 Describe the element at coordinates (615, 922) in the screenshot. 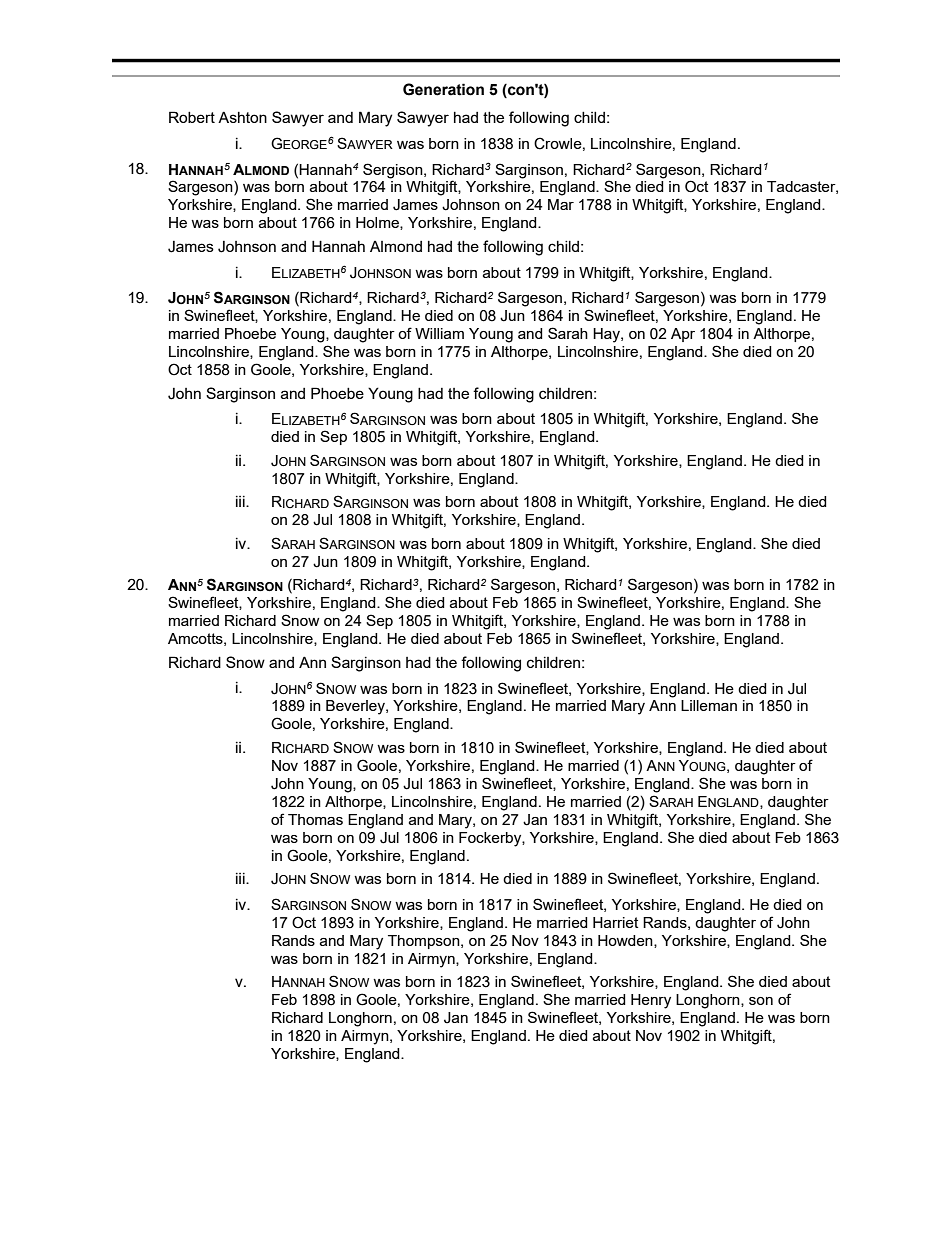

I see `Harriet` at that location.
